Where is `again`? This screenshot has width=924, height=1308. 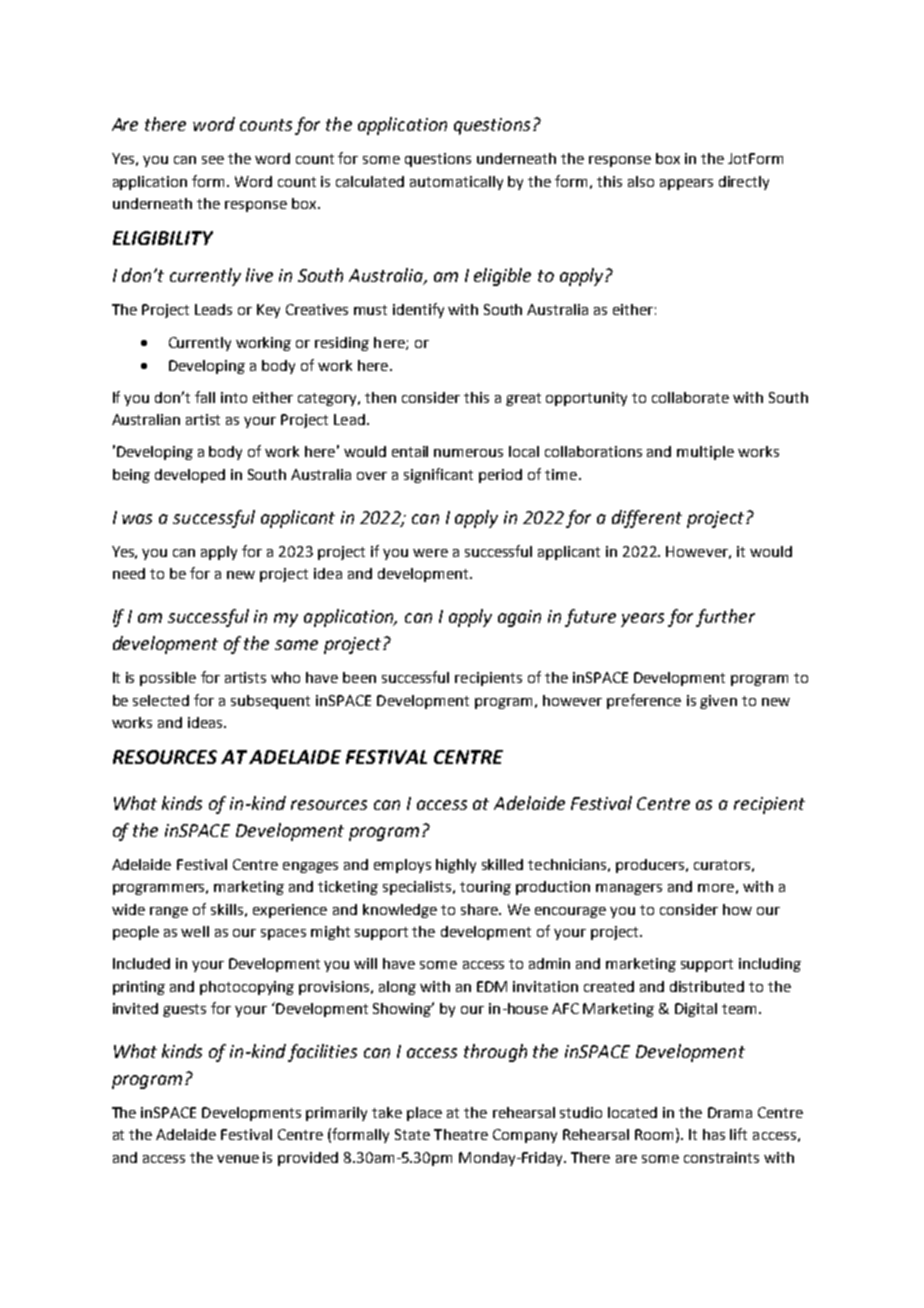 again is located at coordinates (519, 618).
